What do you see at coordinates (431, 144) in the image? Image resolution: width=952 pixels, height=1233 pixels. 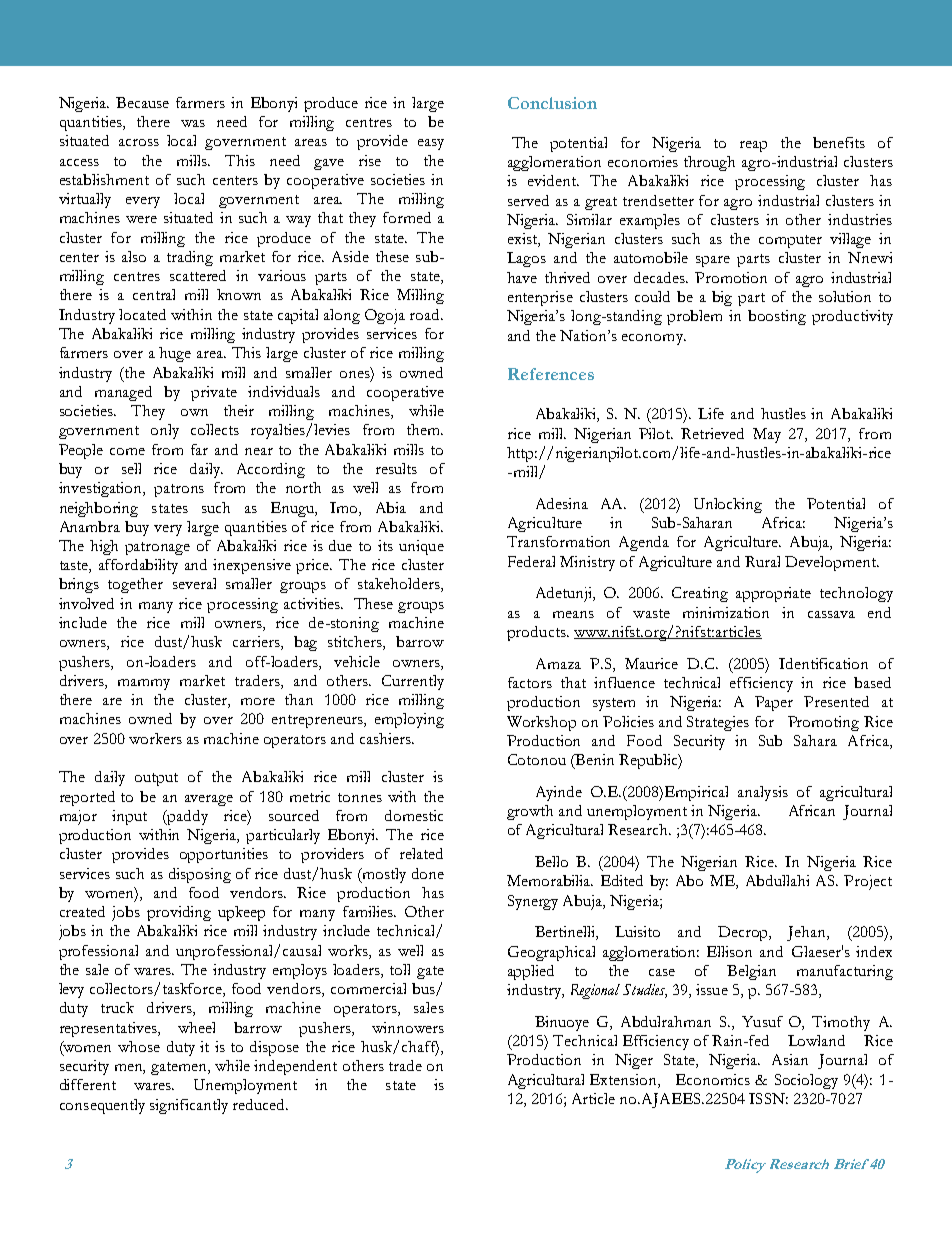 I see `easy` at bounding box center [431, 144].
